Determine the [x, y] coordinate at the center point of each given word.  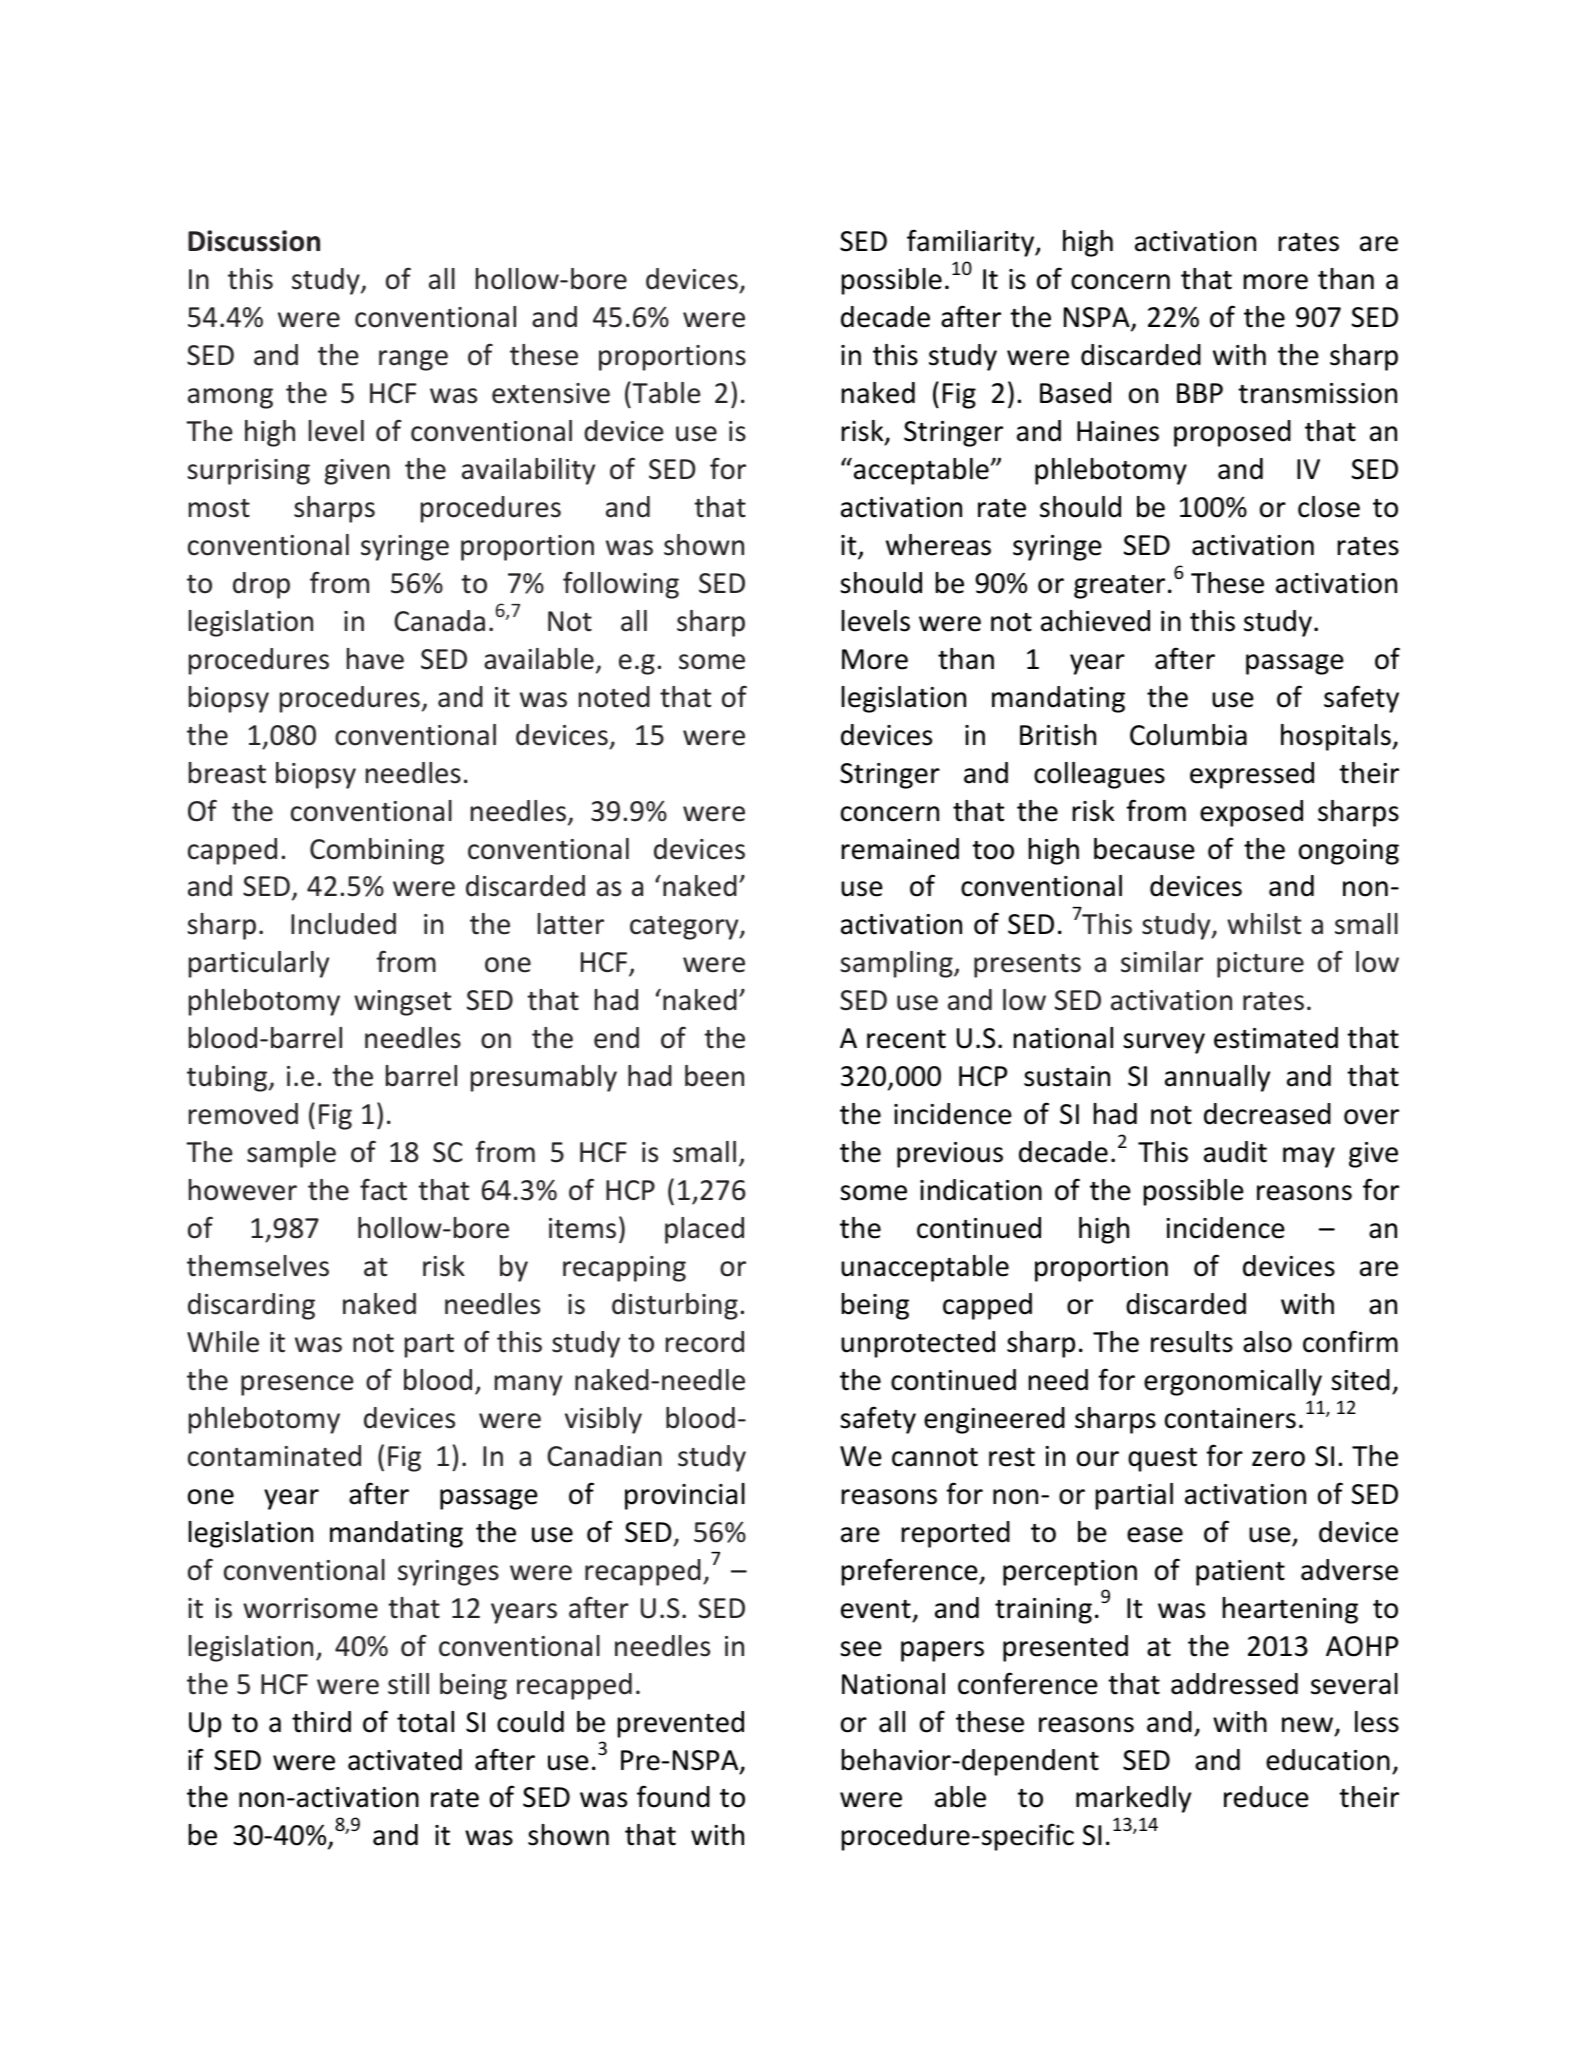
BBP [1200, 393]
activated [405, 1760]
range [413, 360]
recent [906, 1039]
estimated [1276, 1038]
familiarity [972, 243]
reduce [1266, 1797]
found [673, 1796]
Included [343, 924]
